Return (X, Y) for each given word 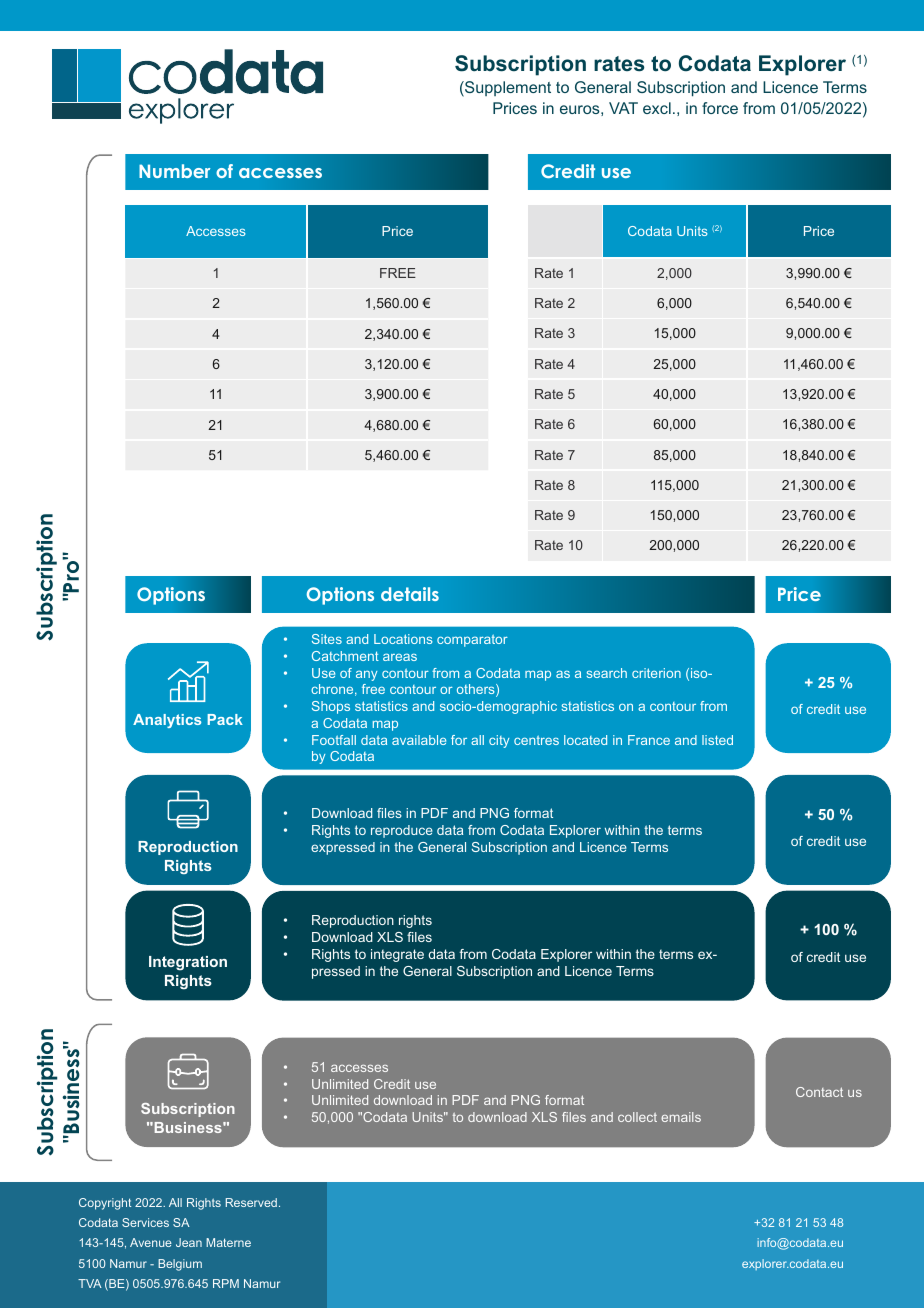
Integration (188, 963)
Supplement (507, 89)
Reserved (251, 1202)
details (410, 594)
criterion (656, 673)
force (720, 108)
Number (174, 171)
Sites (327, 639)
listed (717, 740)
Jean (189, 1242)
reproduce (402, 831)
